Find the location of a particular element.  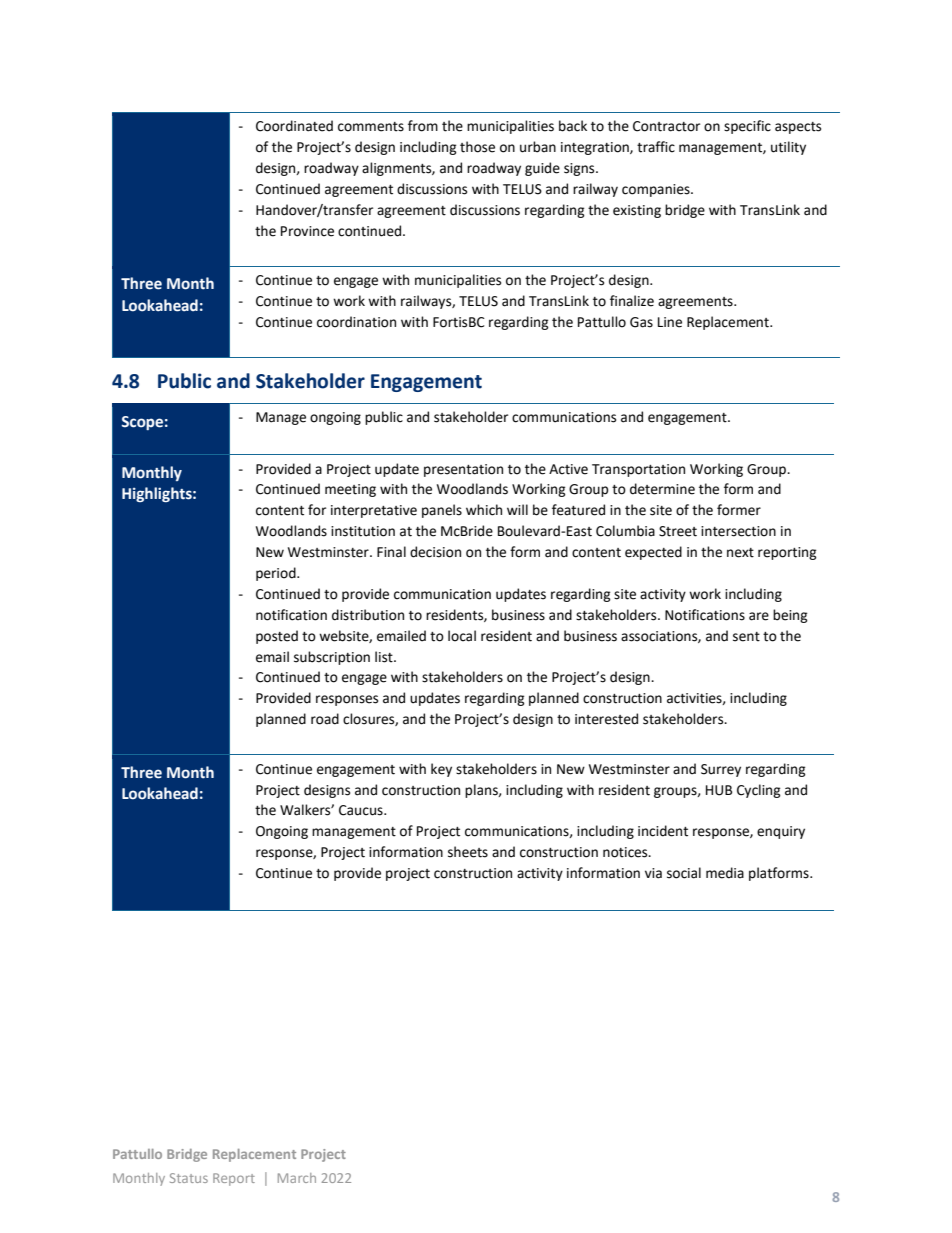

Caucus is located at coordinates (362, 810).
